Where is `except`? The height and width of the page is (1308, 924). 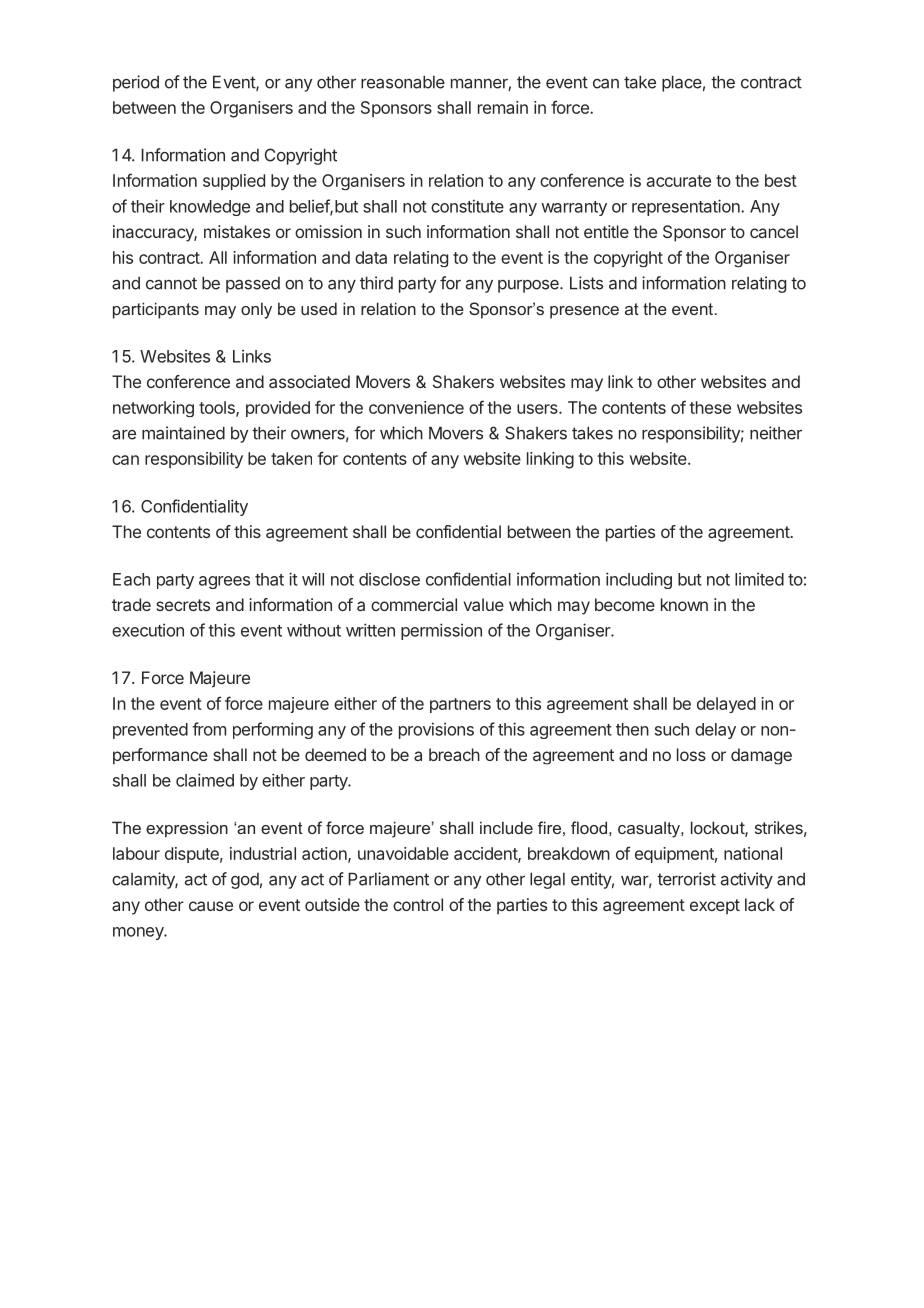 except is located at coordinates (715, 907).
